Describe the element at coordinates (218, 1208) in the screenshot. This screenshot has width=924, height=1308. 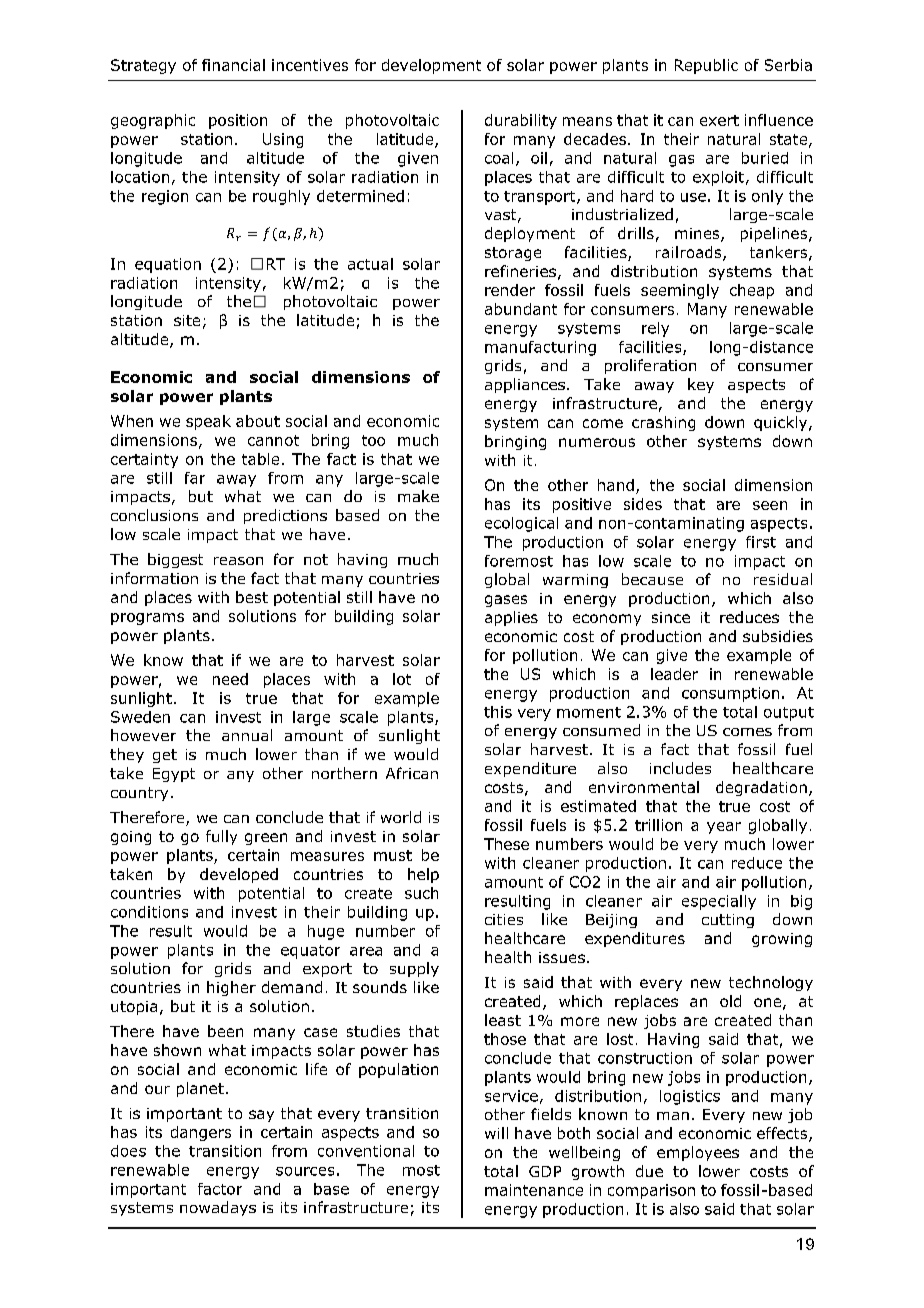
I see `nowadays` at that location.
